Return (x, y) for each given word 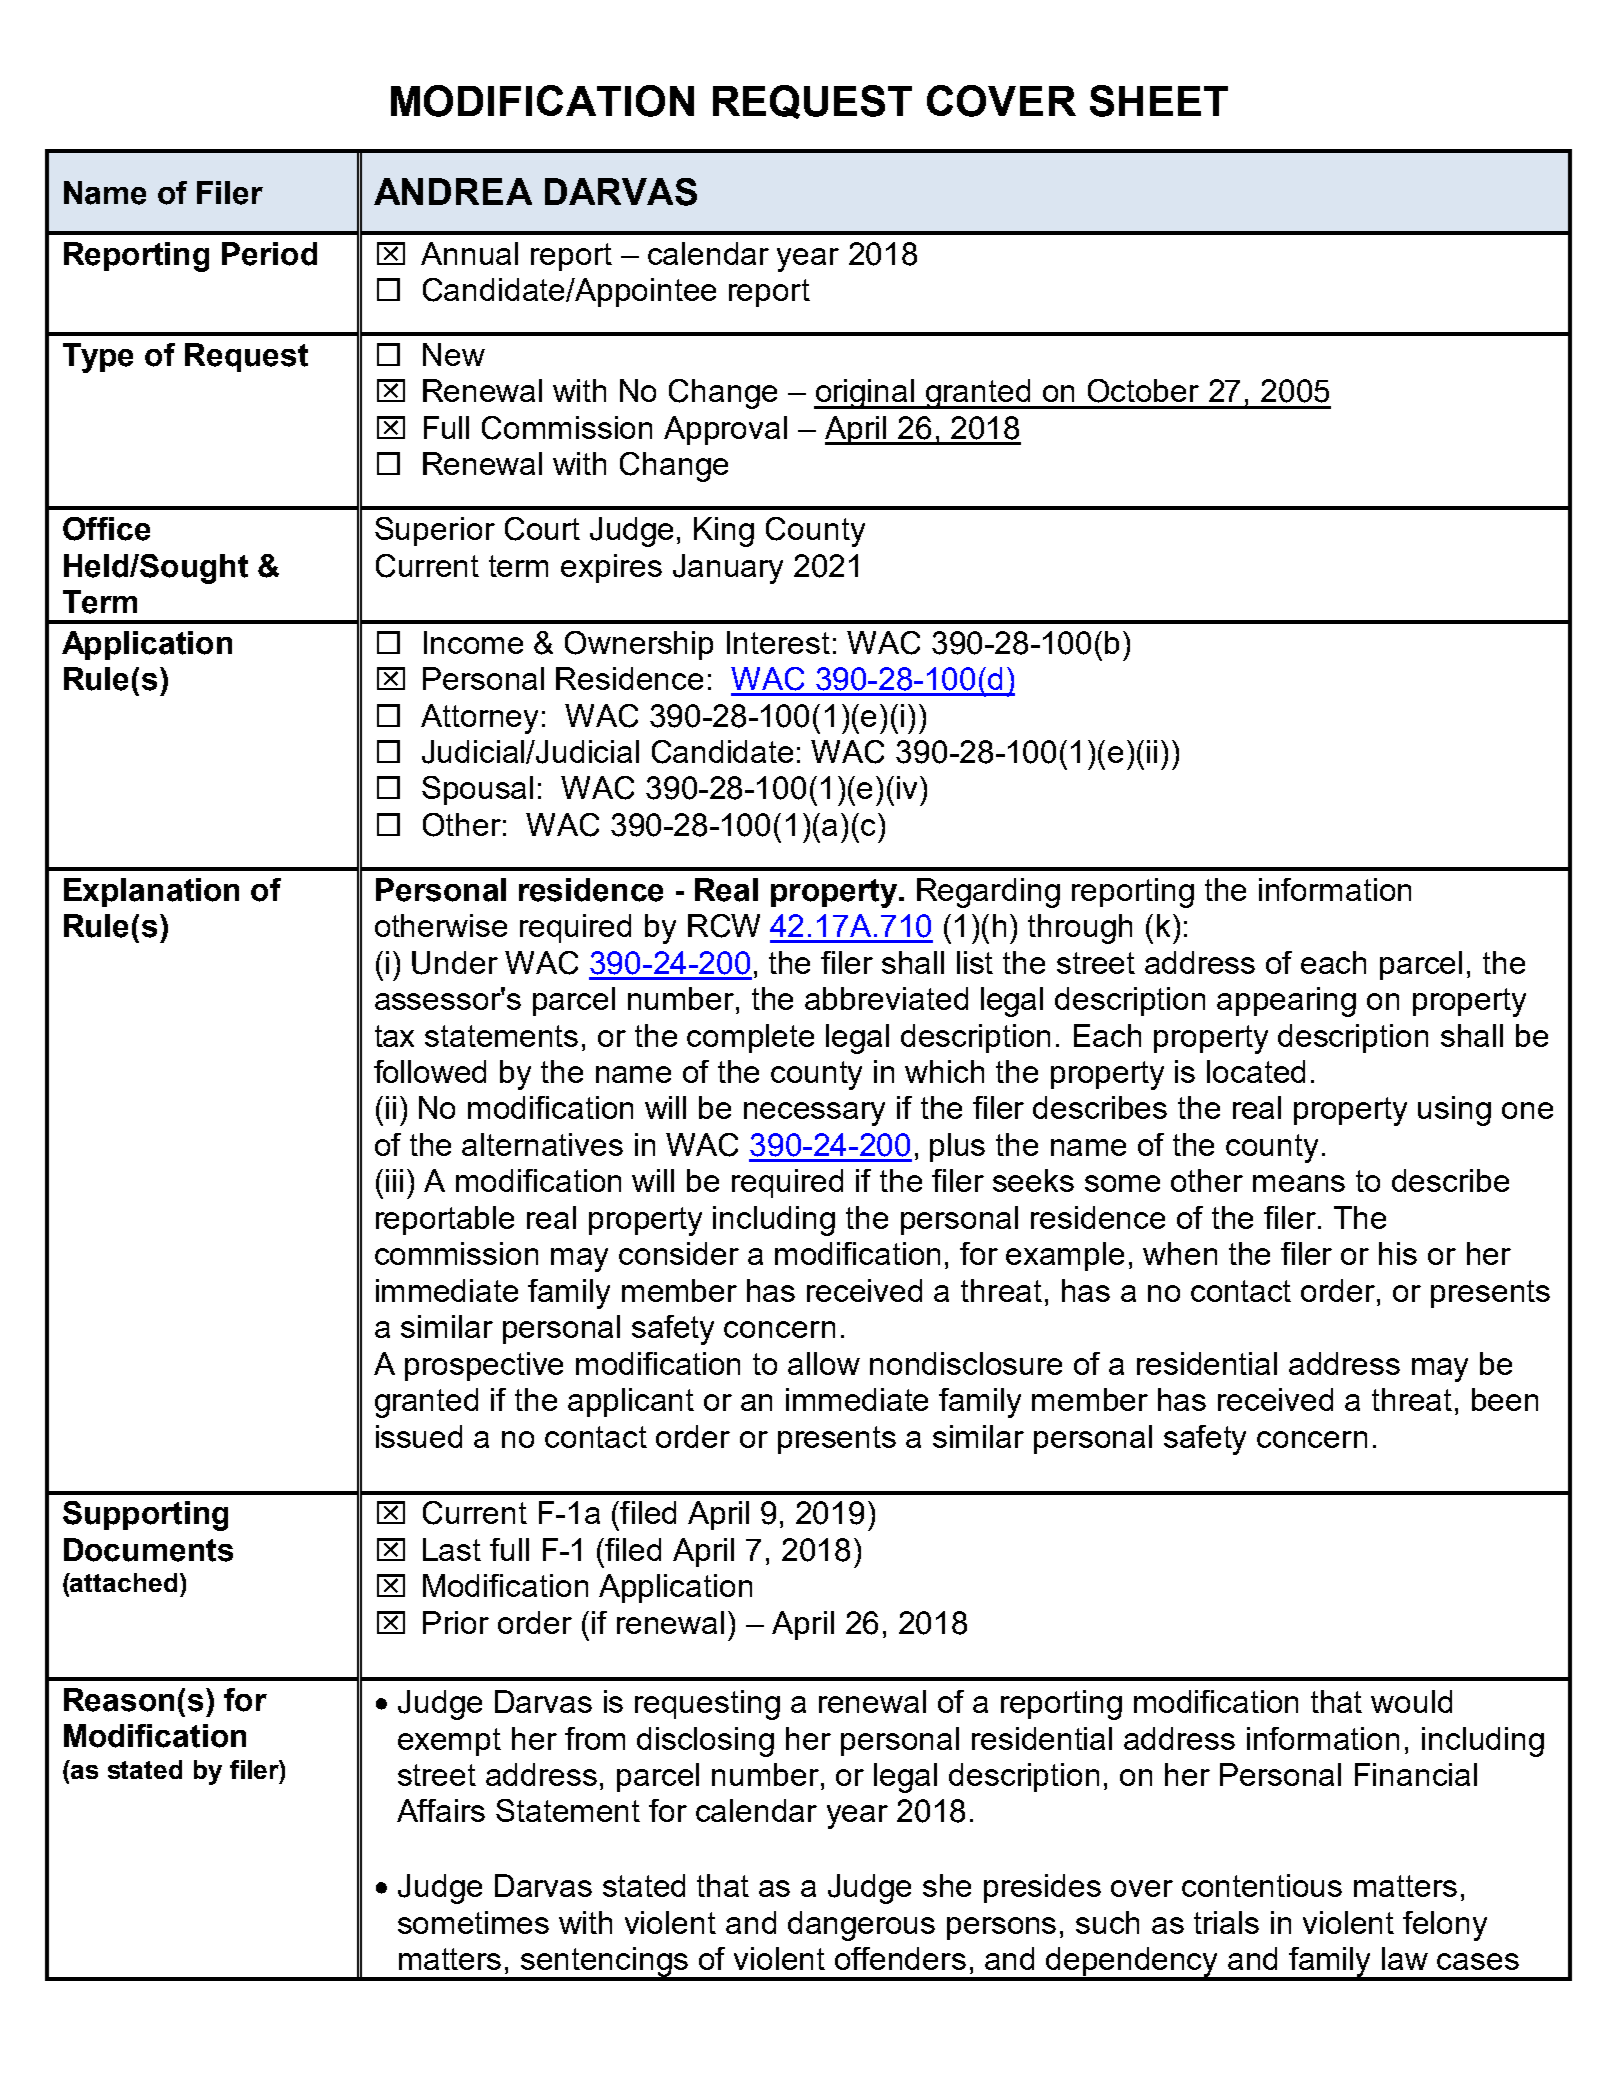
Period (269, 254)
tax (394, 1036)
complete (750, 1038)
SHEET (1159, 101)
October (1143, 391)
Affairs (441, 1810)
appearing (1286, 1002)
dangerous (861, 1926)
